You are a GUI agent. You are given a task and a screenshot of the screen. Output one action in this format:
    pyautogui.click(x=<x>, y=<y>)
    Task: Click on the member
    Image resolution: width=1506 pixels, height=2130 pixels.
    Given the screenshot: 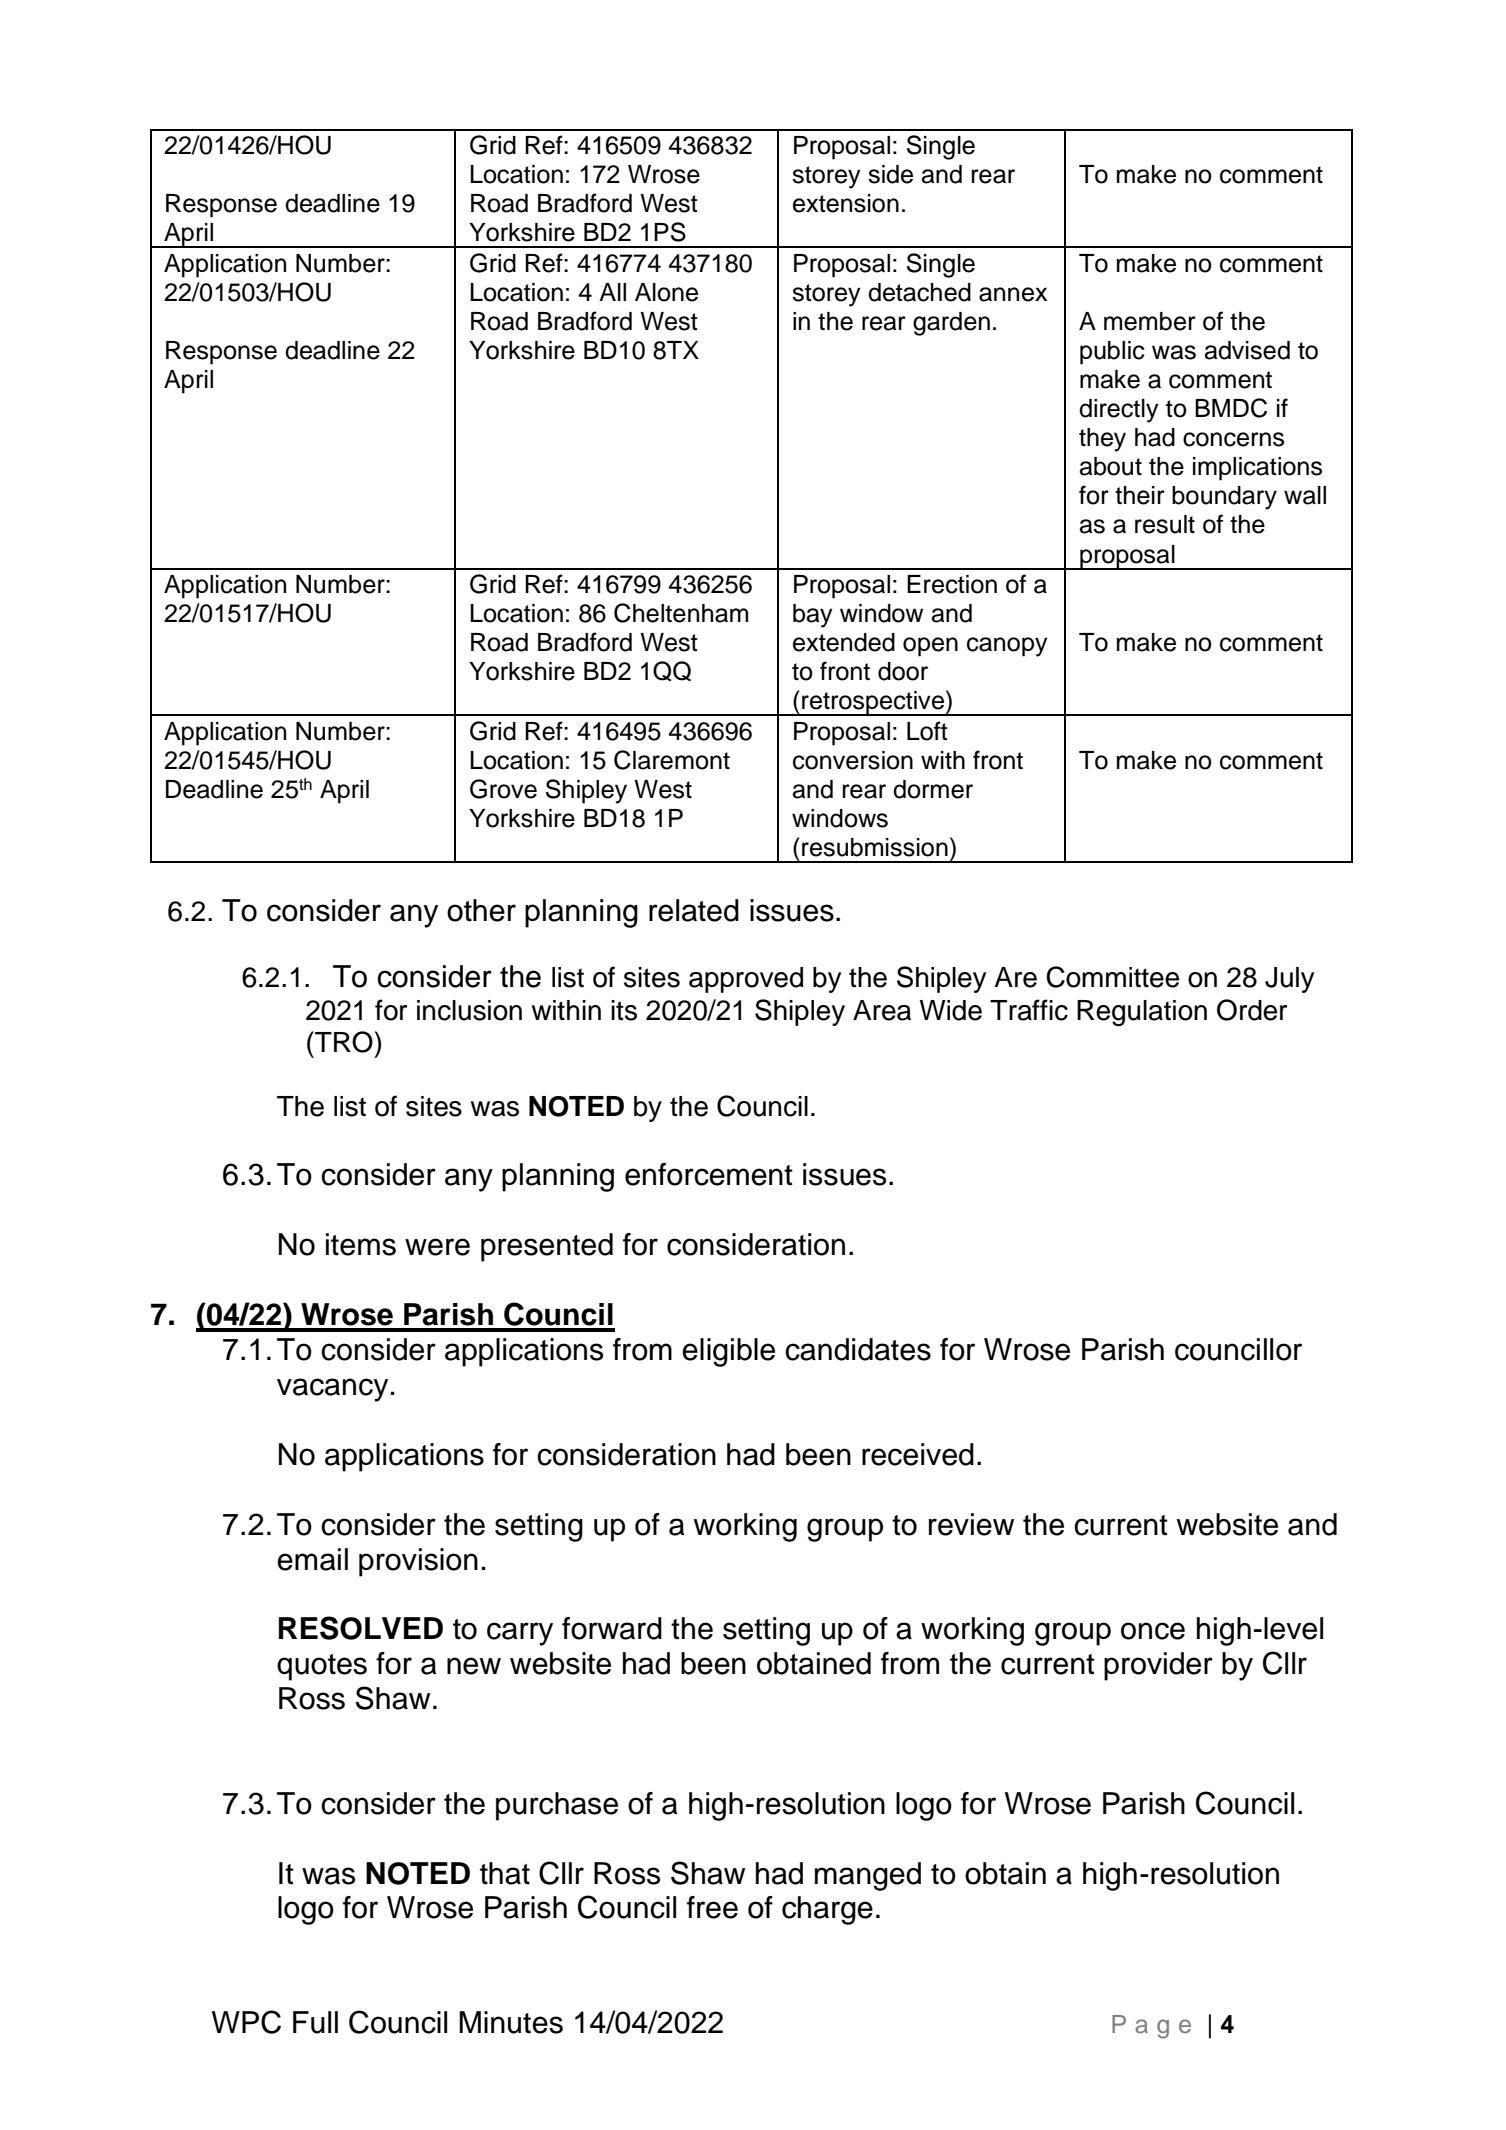 What is the action you would take?
    pyautogui.click(x=1150, y=321)
